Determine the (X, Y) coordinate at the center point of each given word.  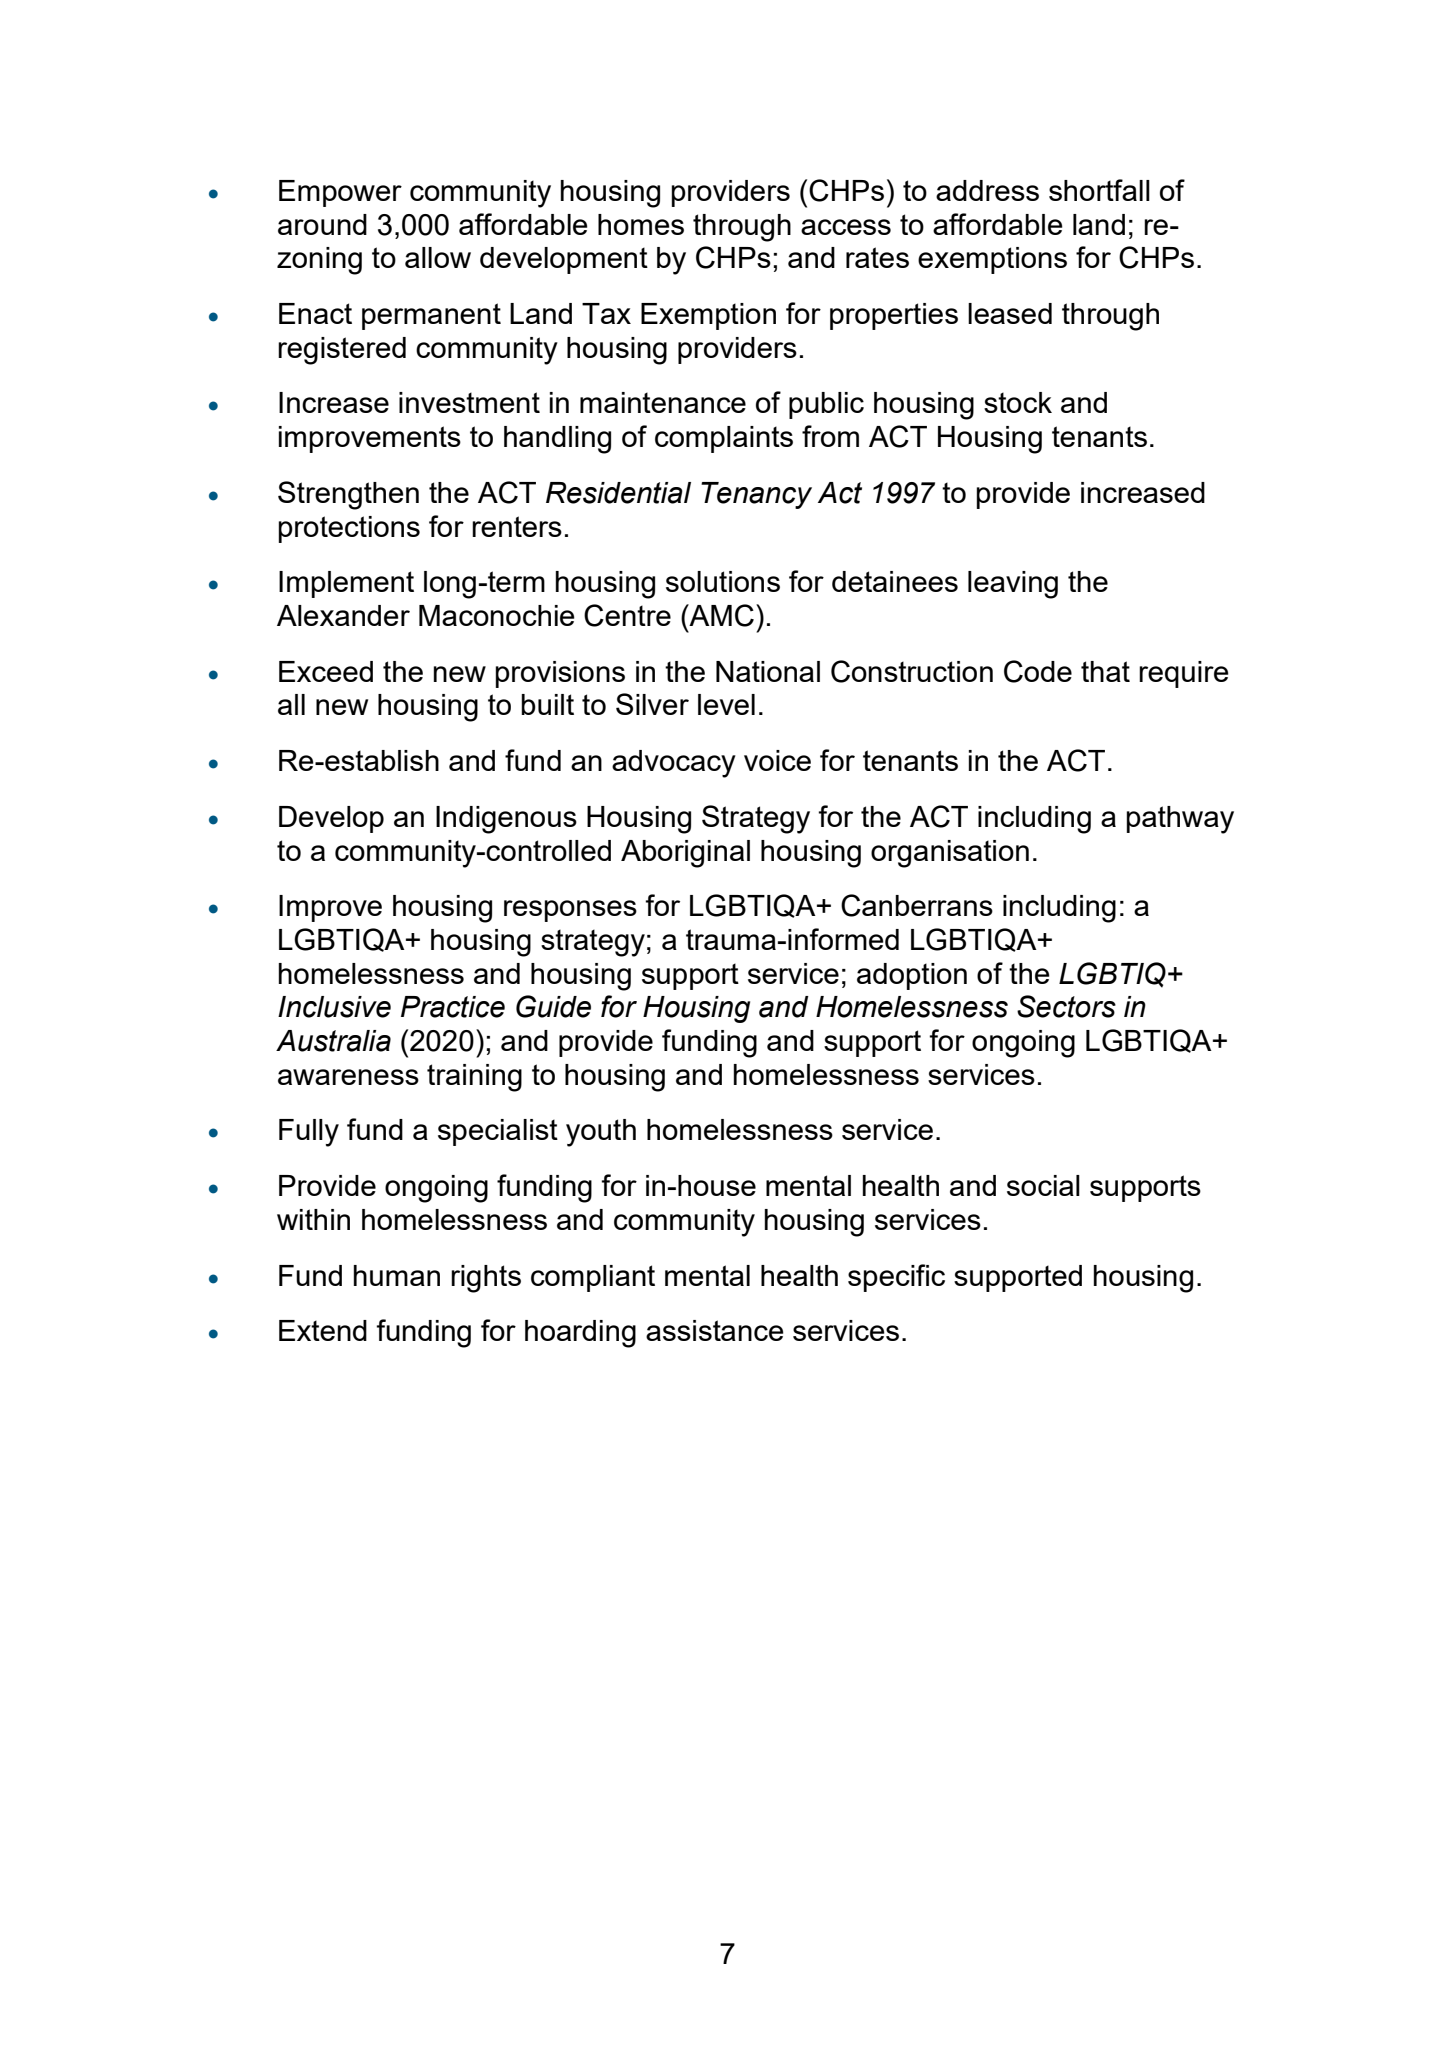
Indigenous (506, 820)
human (397, 1275)
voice (777, 760)
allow (438, 257)
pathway (1180, 820)
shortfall (1099, 190)
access (846, 227)
